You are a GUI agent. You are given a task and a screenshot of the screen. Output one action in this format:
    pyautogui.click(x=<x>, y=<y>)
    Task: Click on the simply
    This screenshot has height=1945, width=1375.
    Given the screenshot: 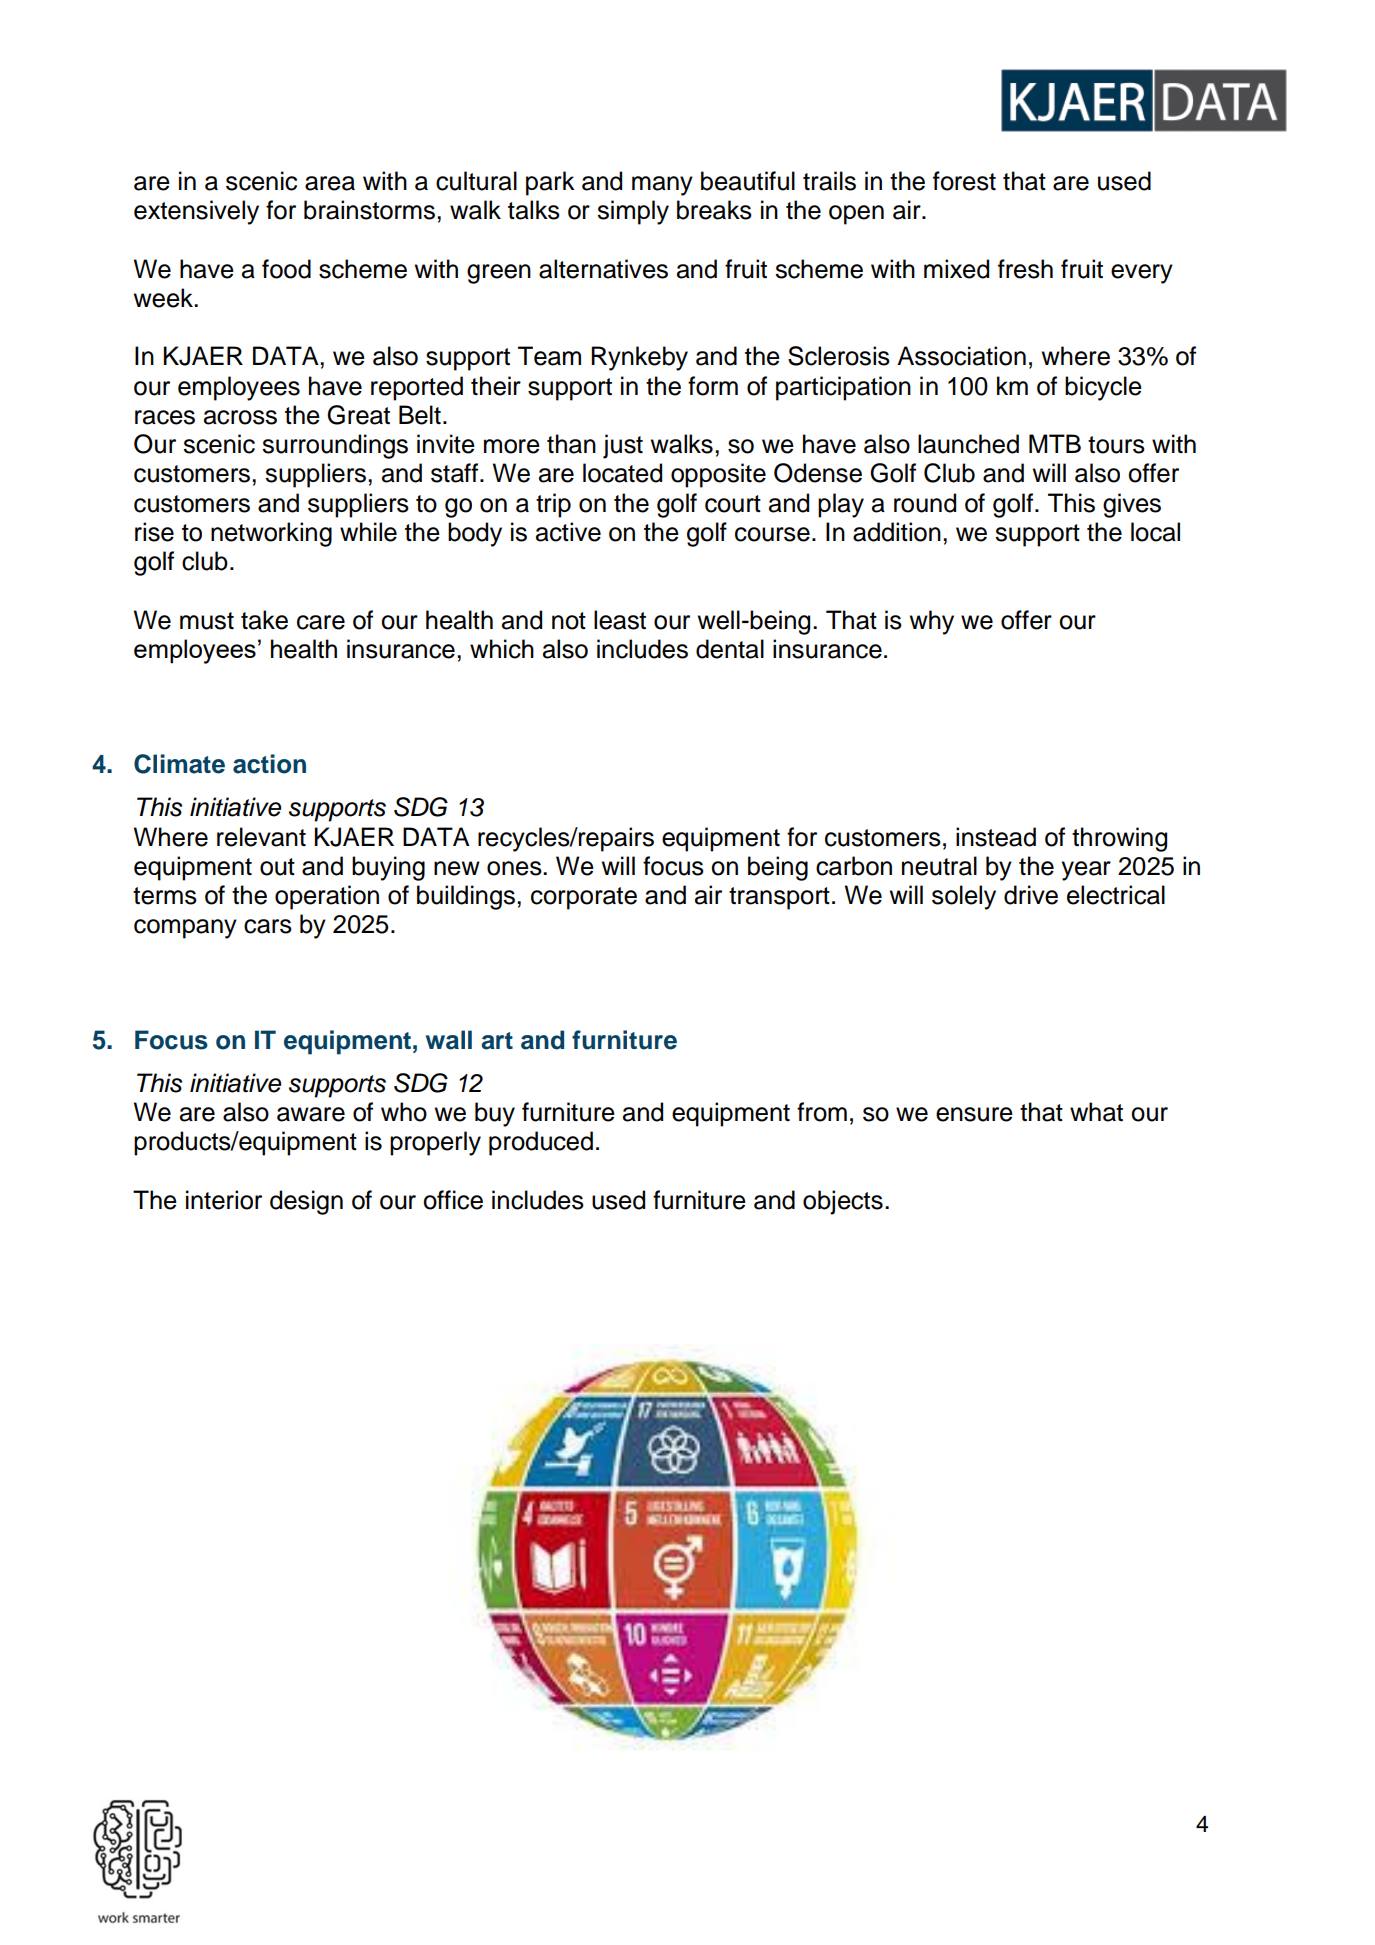 What is the action you would take?
    pyautogui.click(x=633, y=212)
